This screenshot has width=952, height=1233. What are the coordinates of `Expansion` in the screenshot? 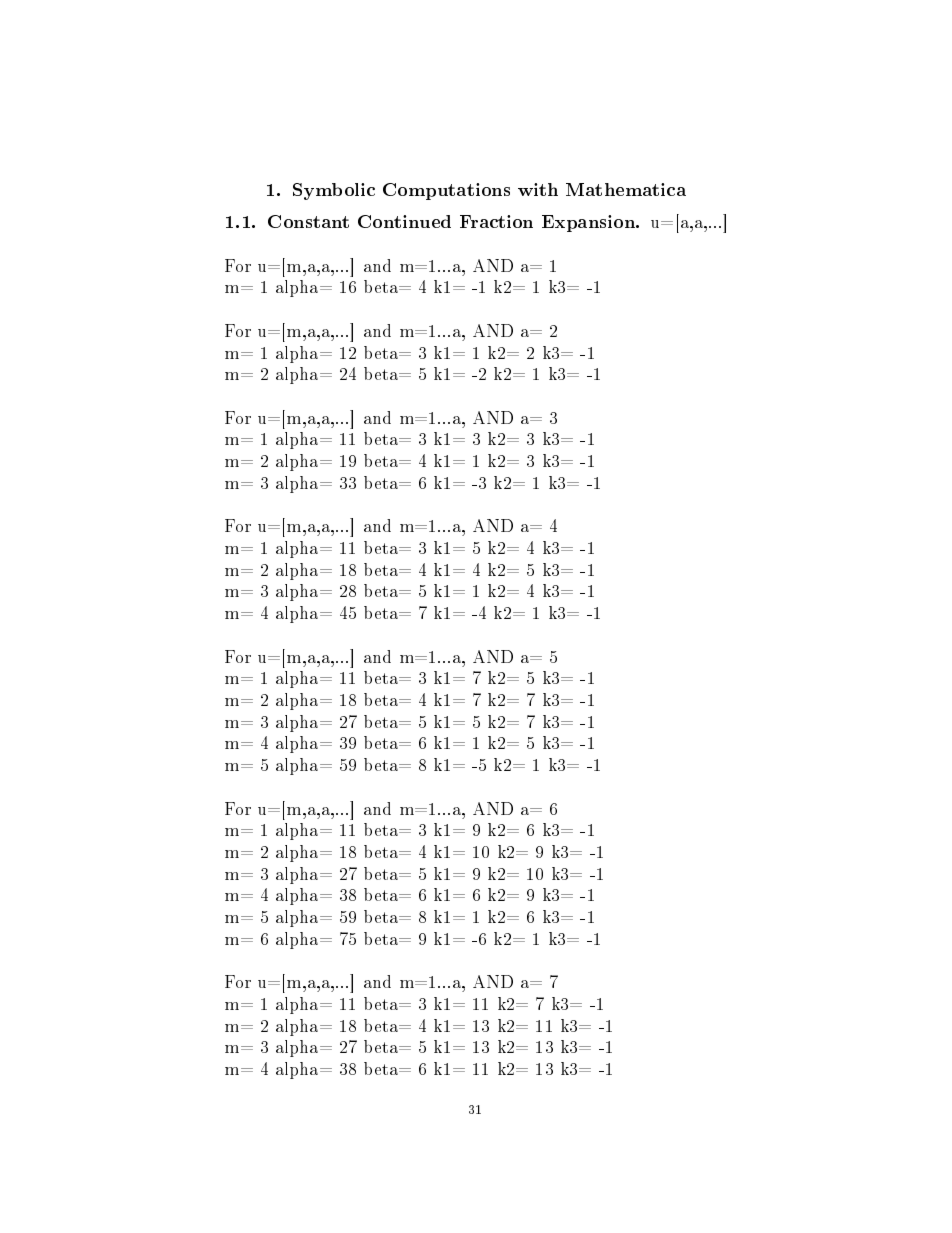 It's located at (590, 223).
